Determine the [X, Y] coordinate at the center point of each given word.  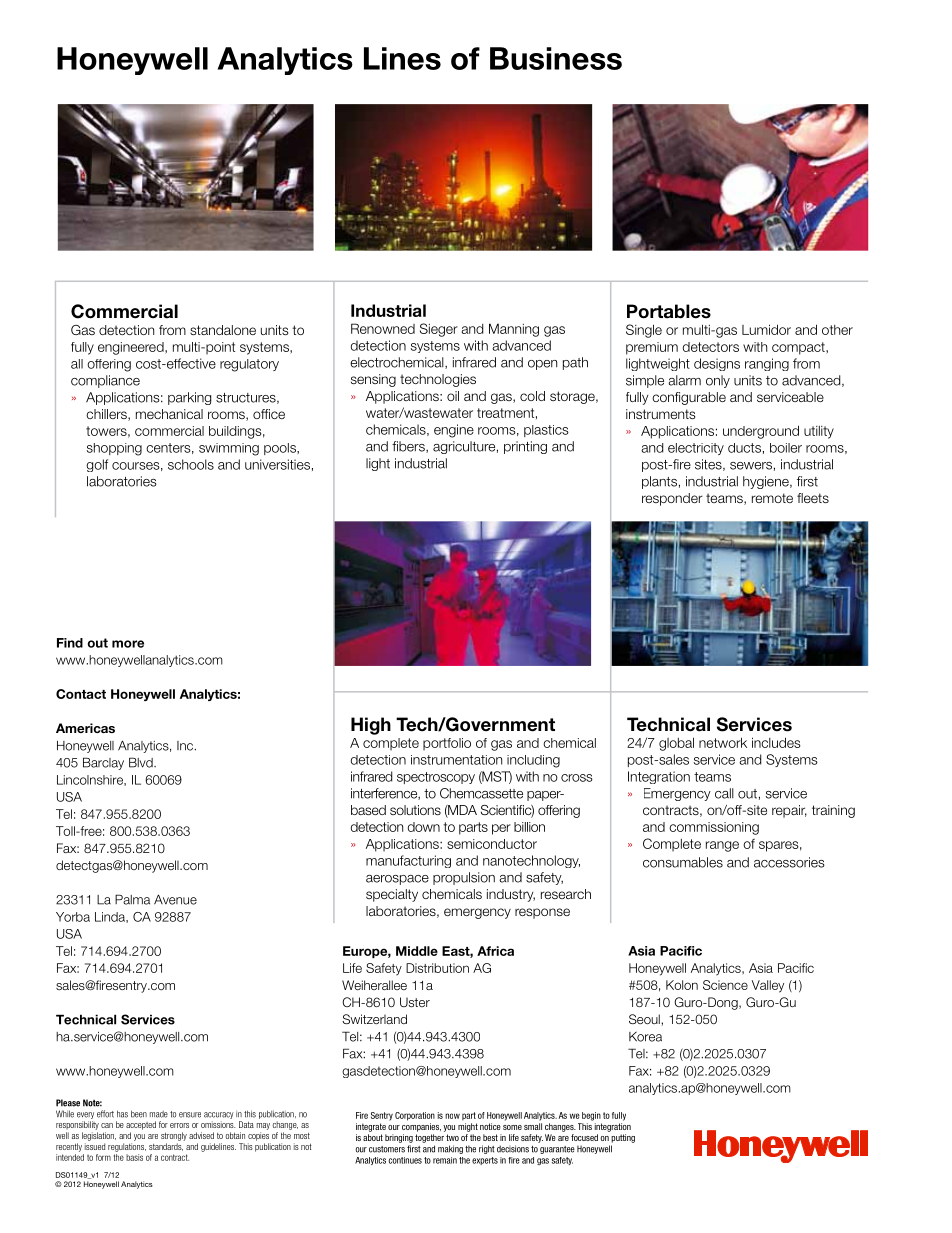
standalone [223, 330]
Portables [669, 311]
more [128, 644]
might [468, 1127]
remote [772, 498]
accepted [141, 1125]
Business [556, 58]
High [371, 726]
